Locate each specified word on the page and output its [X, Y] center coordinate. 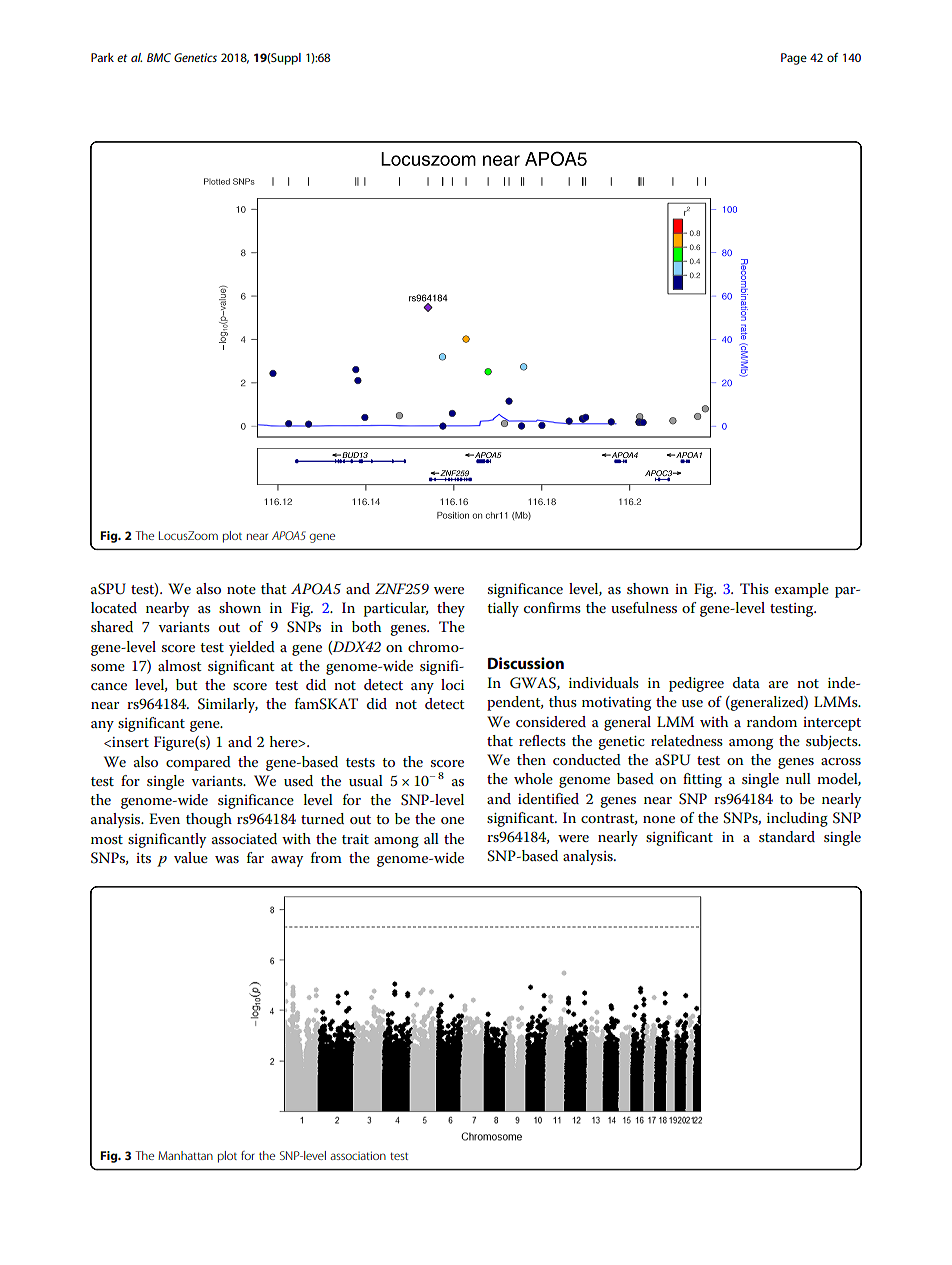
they [451, 609]
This [754, 588]
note [241, 589]
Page [794, 59]
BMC [159, 57]
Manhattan [185, 1155]
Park [102, 57]
